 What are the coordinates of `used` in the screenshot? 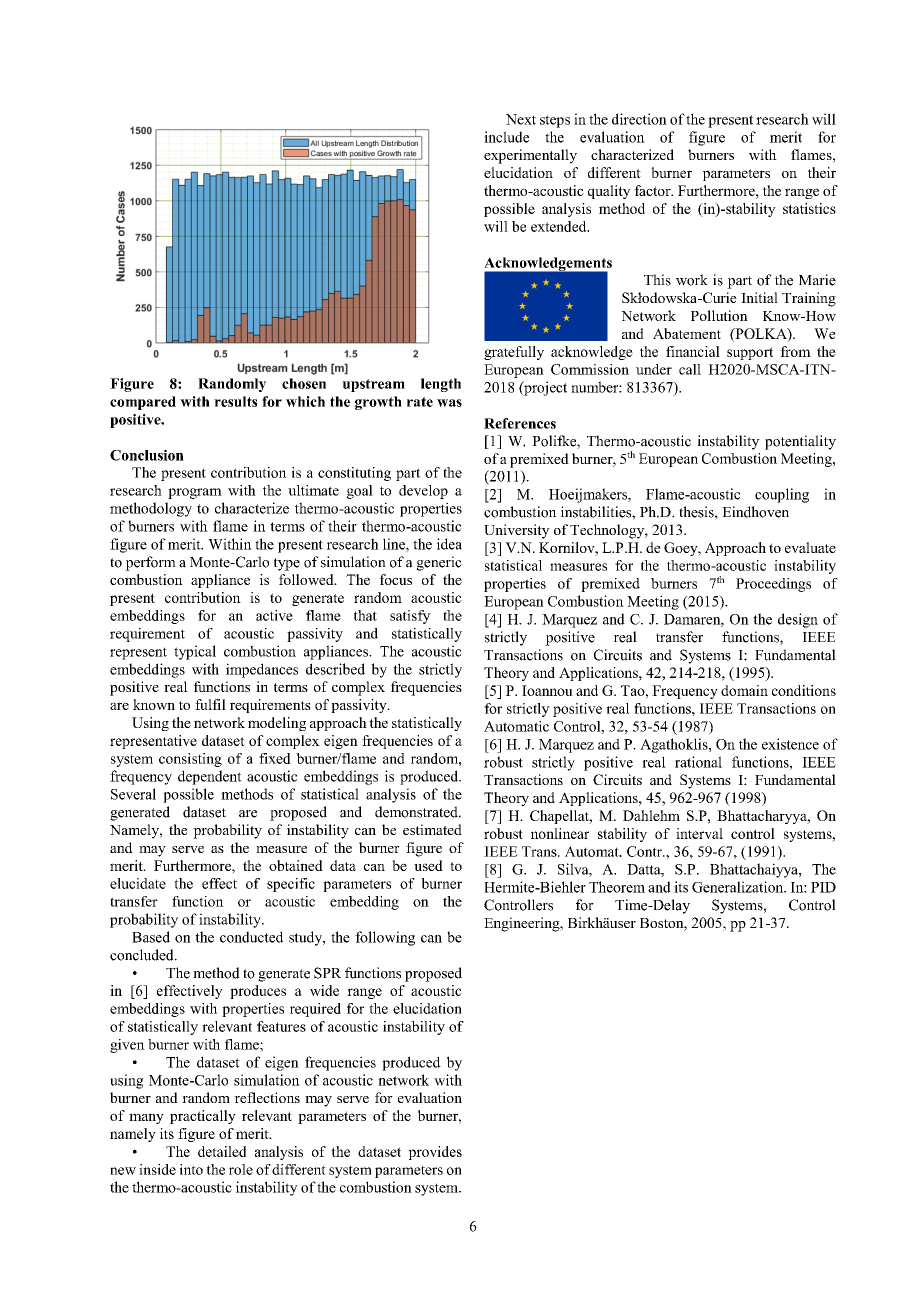 It's located at (428, 865).
